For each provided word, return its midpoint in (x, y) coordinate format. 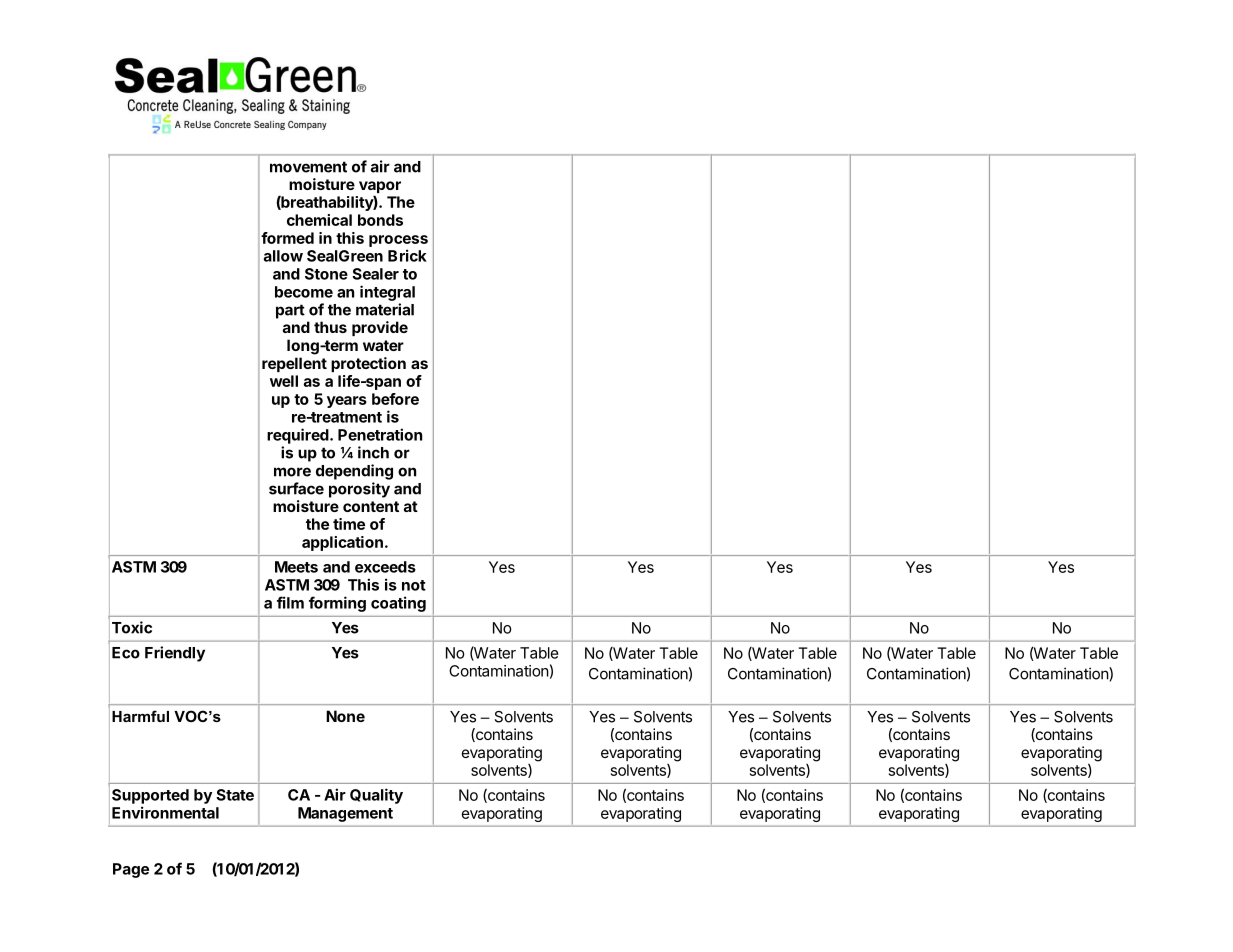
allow (283, 256)
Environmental (165, 812)
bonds (380, 220)
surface (296, 488)
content (371, 506)
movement (308, 167)
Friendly (175, 654)
